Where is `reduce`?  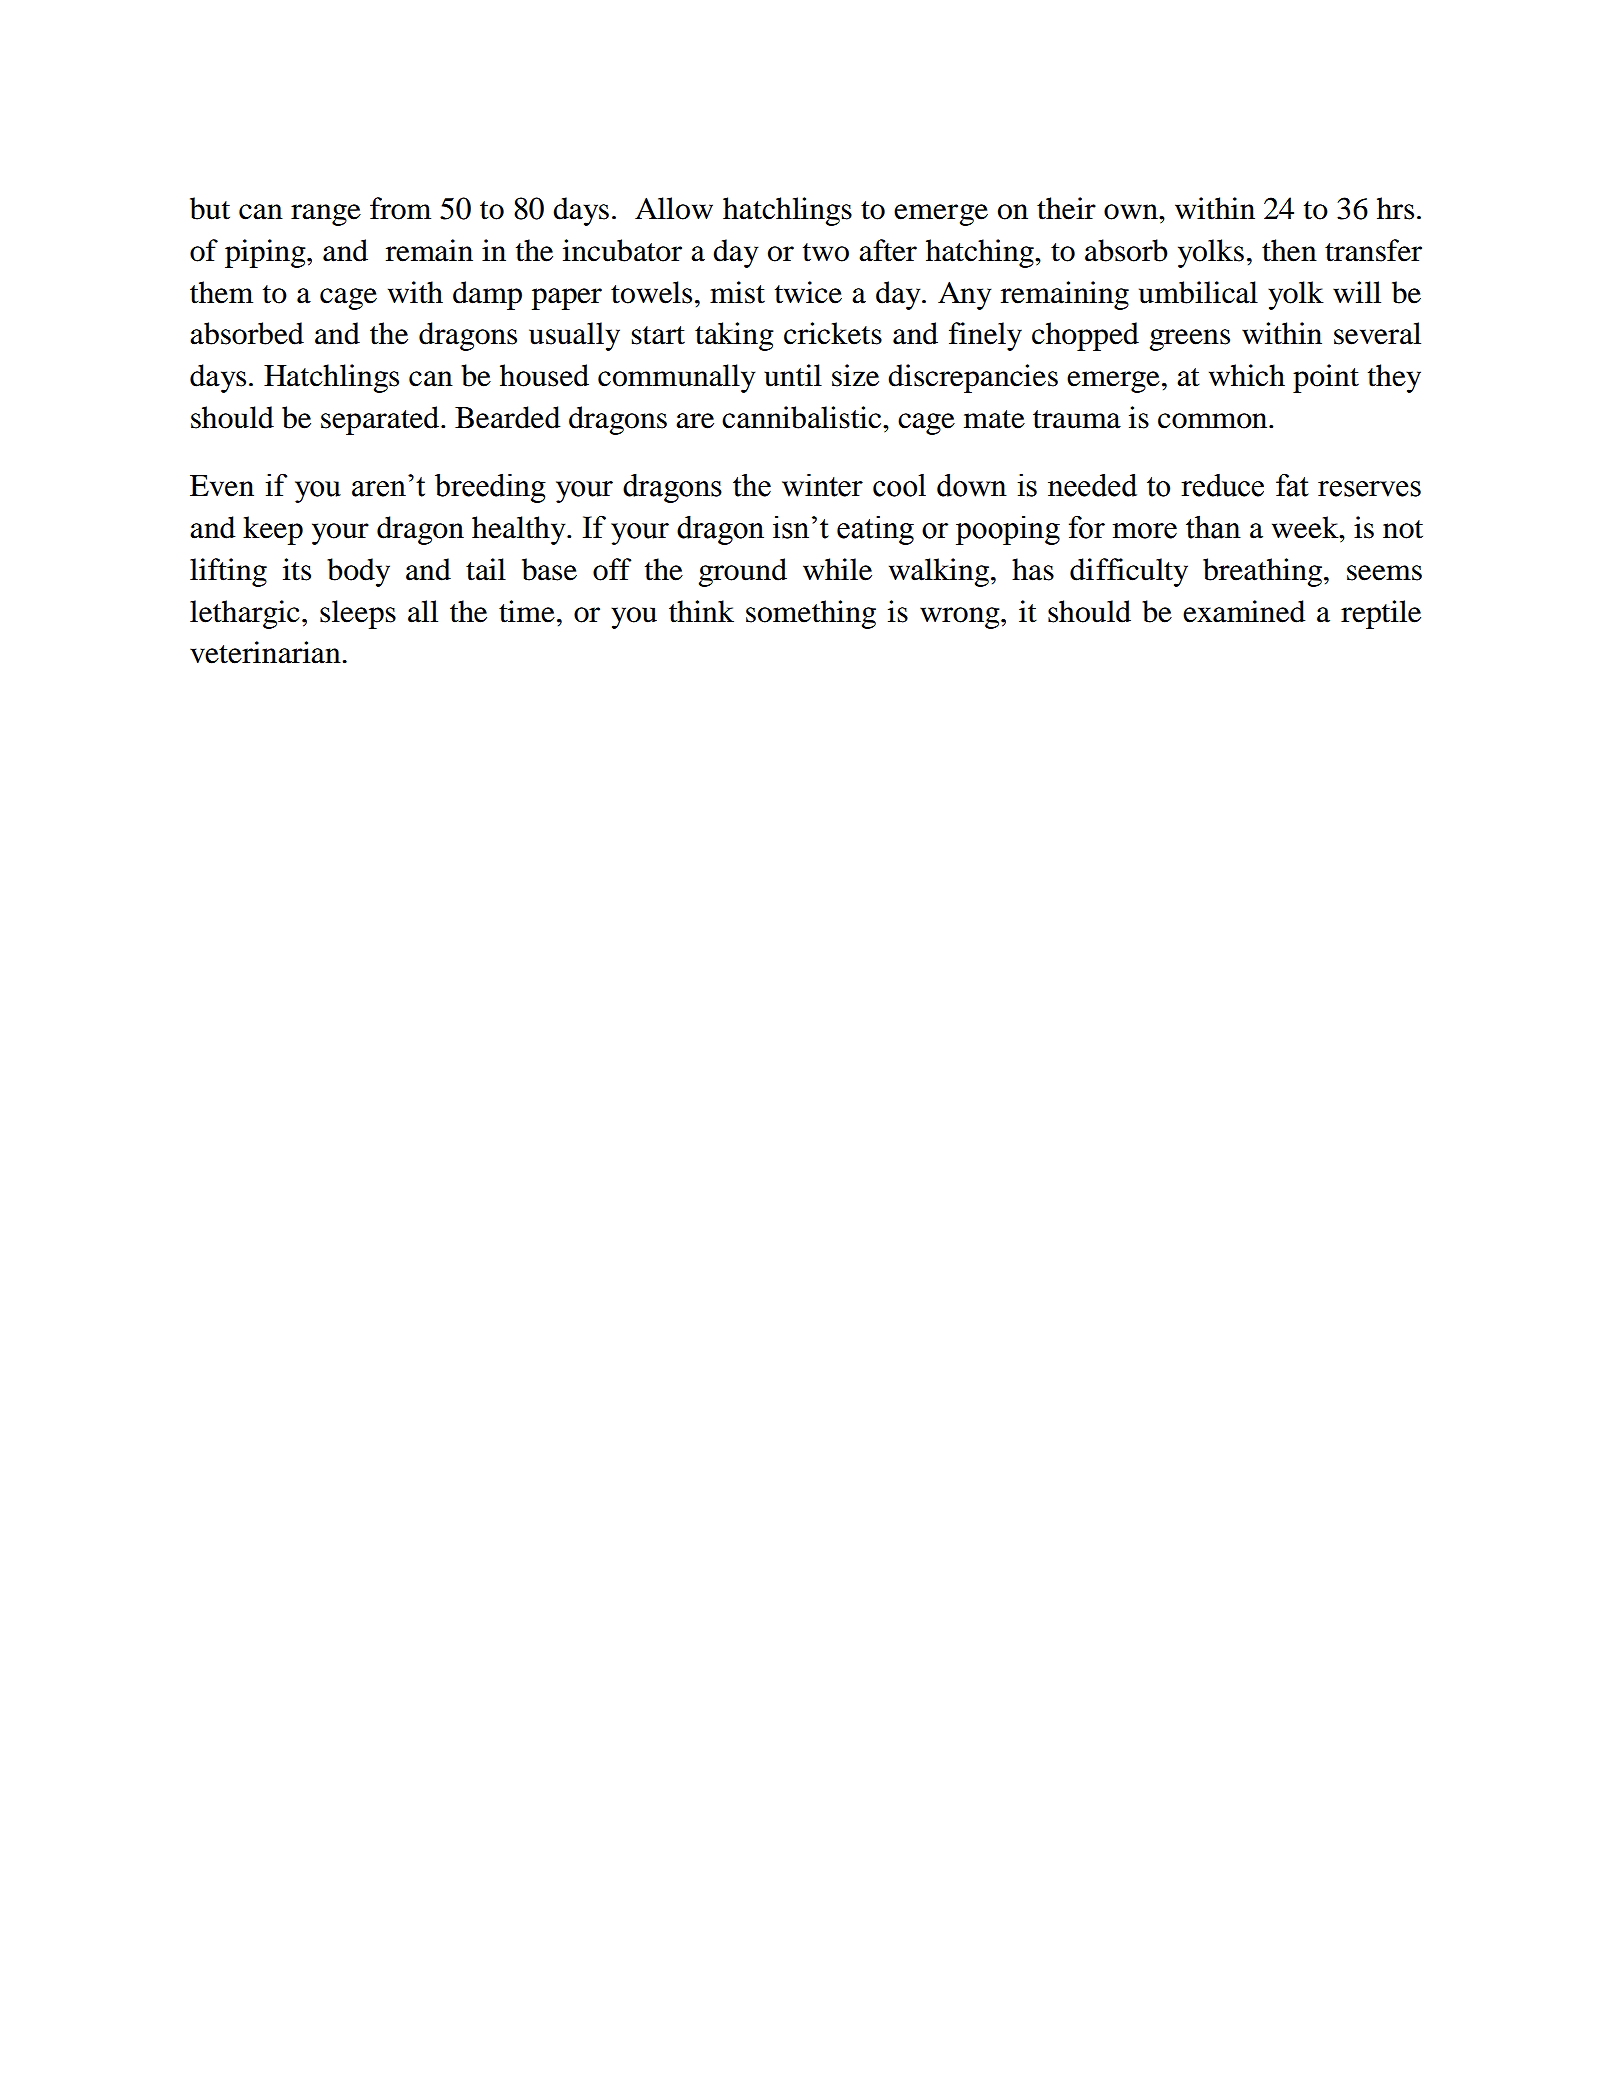 reduce is located at coordinates (1222, 485).
